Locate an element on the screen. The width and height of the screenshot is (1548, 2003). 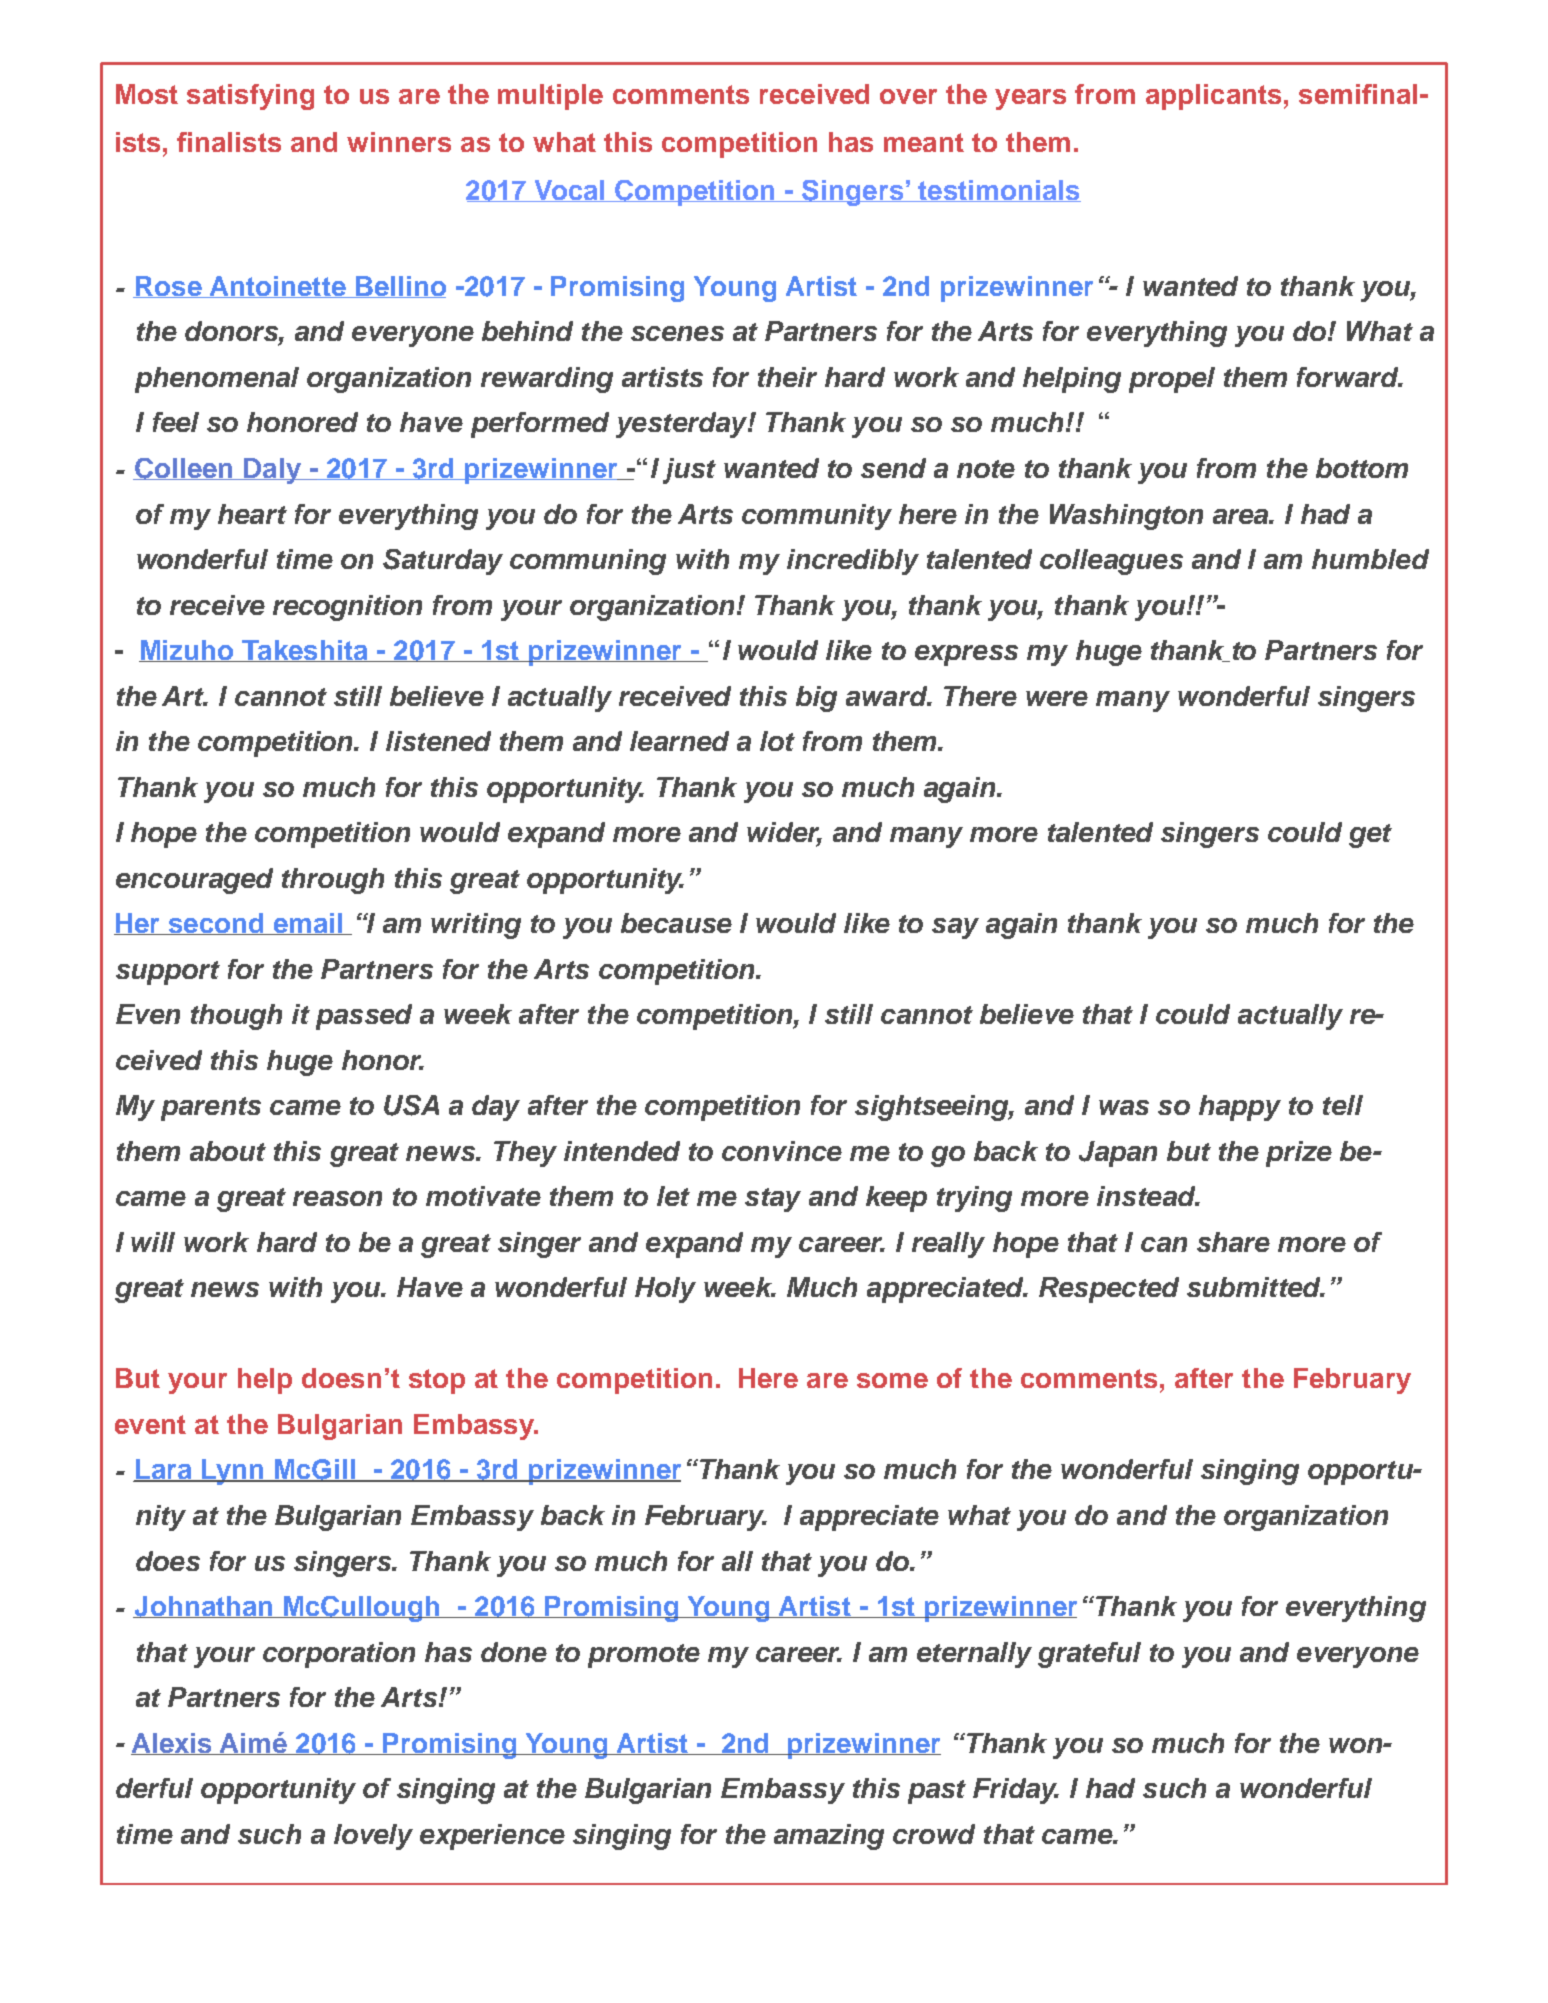
applicants is located at coordinates (1213, 97).
